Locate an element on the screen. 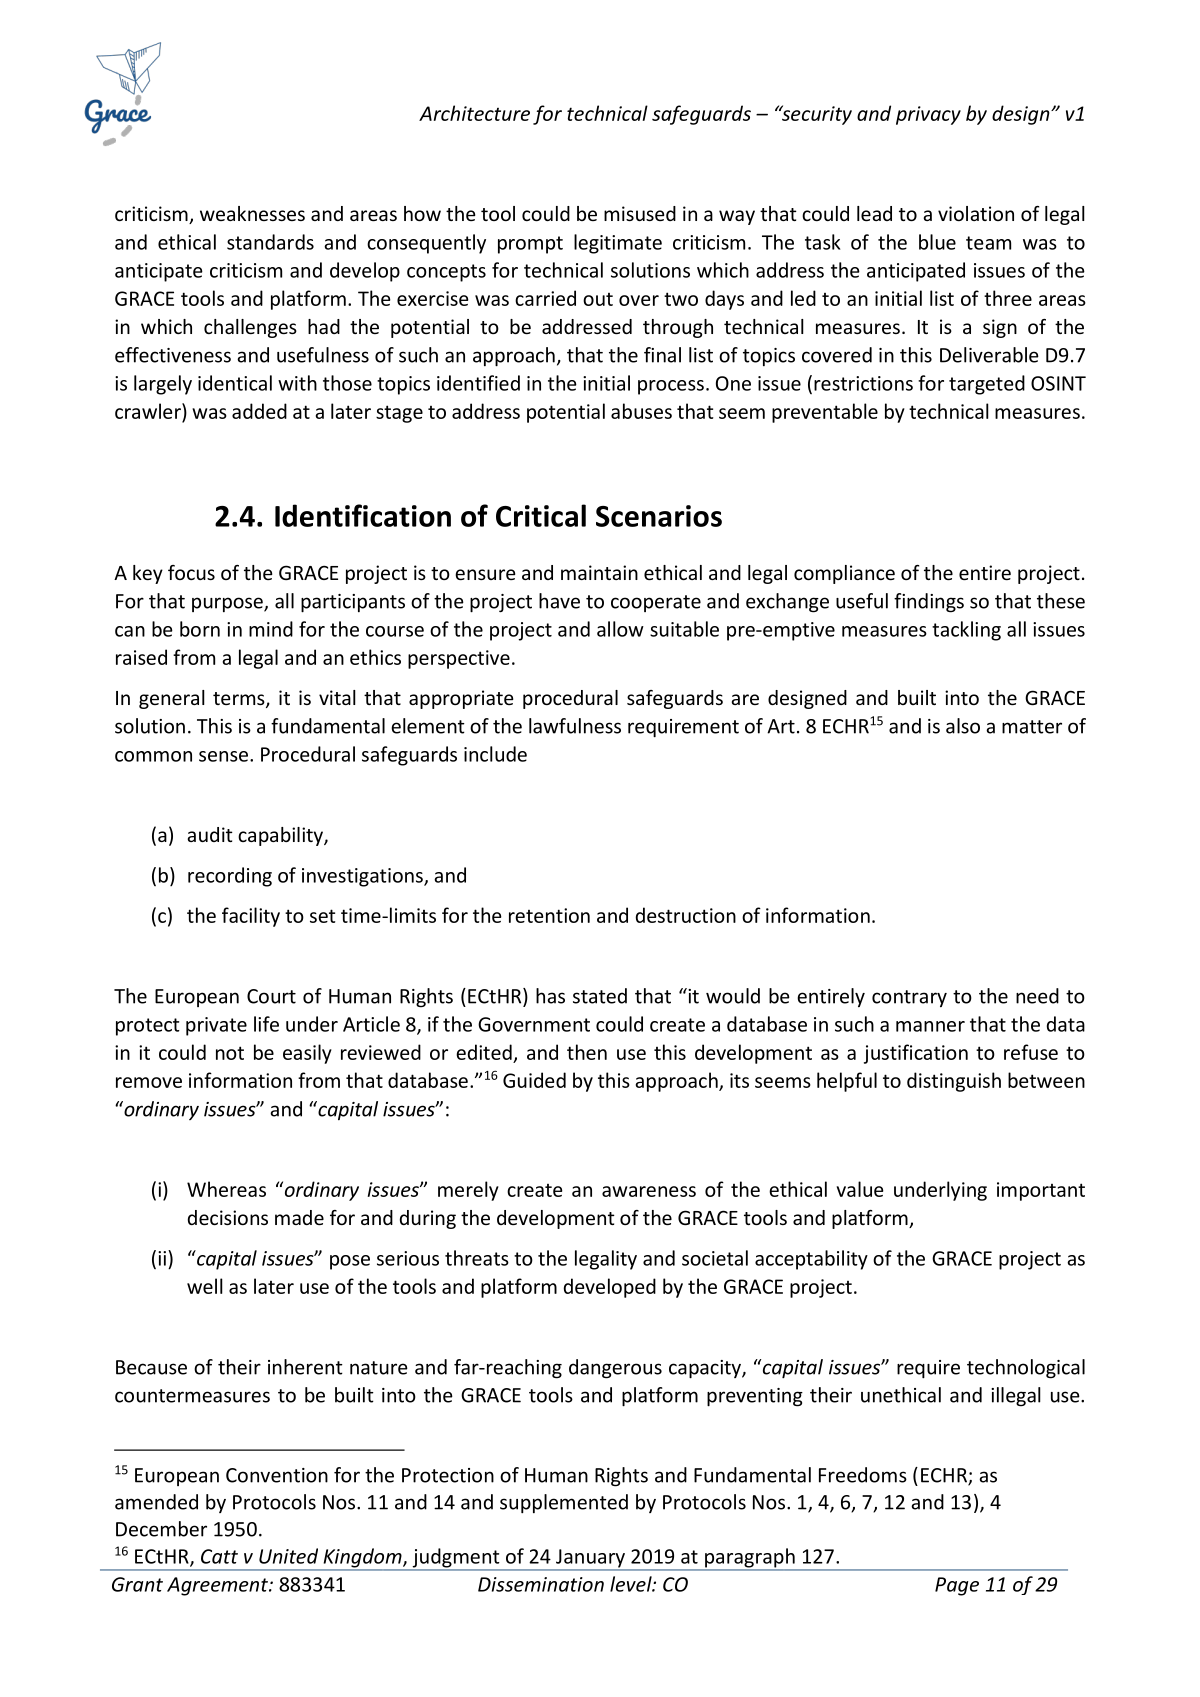 This screenshot has width=1200, height=1697. Catt is located at coordinates (219, 1556).
